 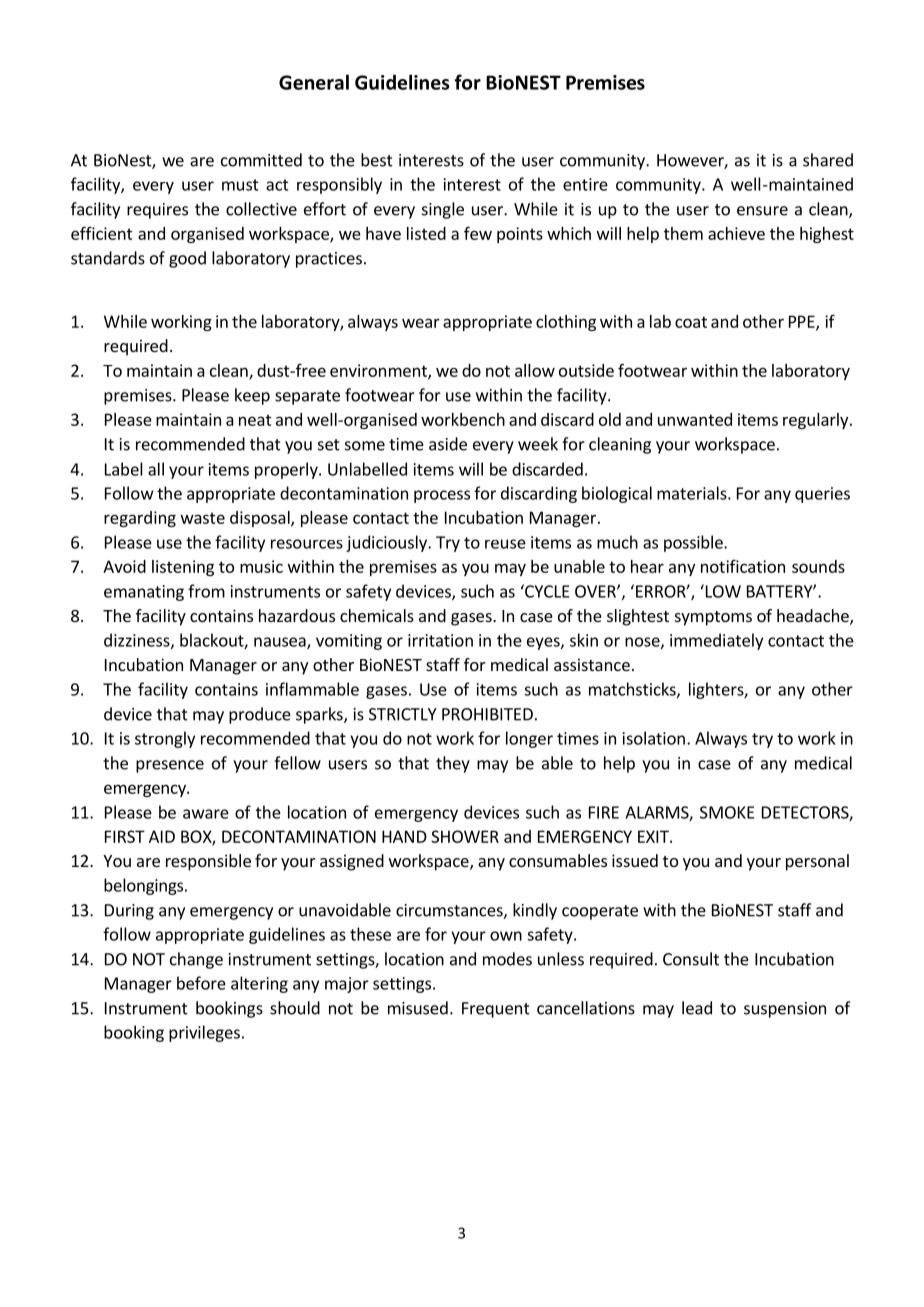 What do you see at coordinates (377, 160) in the page?
I see `best` at bounding box center [377, 160].
